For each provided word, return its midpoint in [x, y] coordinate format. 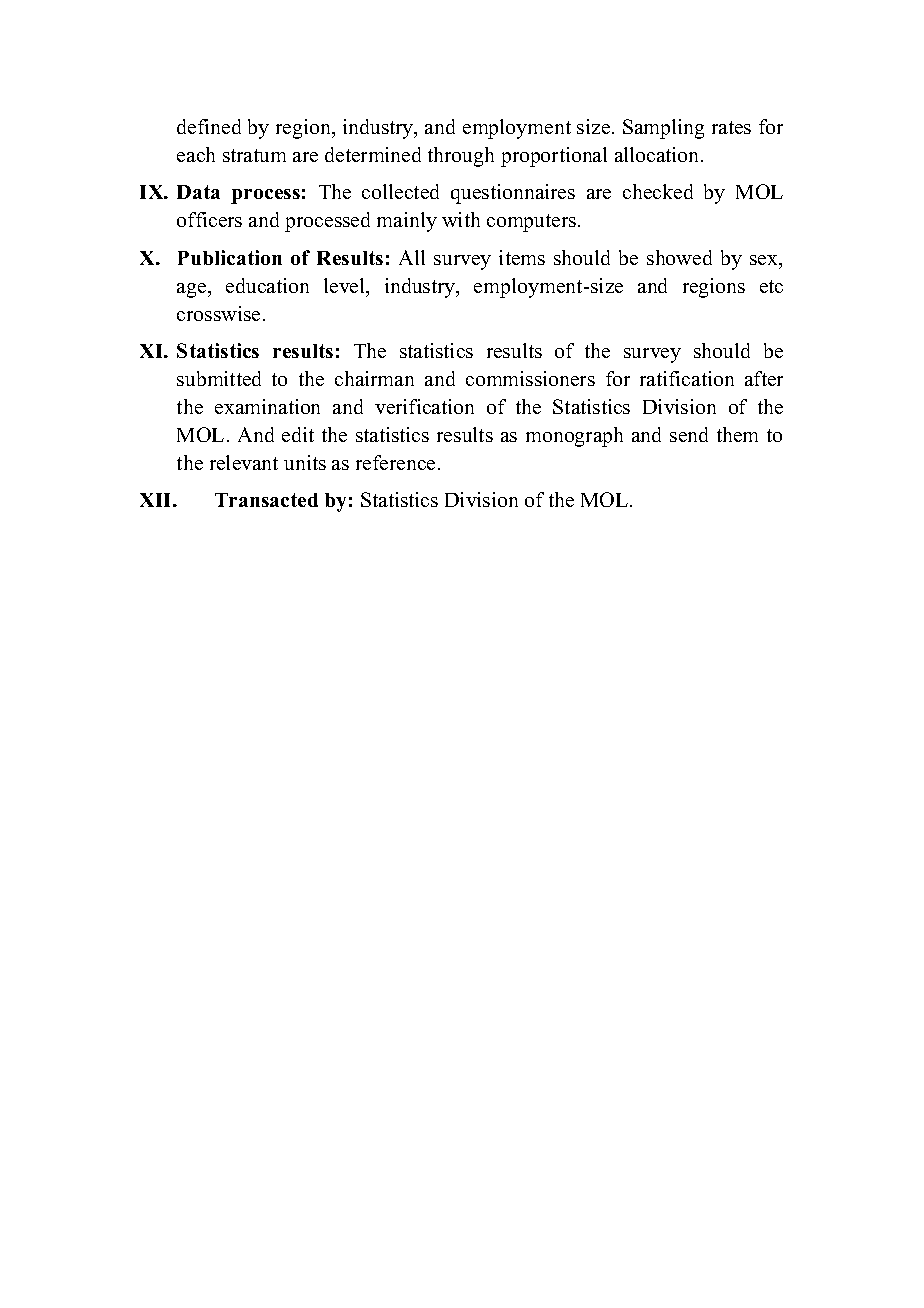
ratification [687, 378]
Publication [230, 257]
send [689, 434]
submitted [219, 378]
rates [731, 127]
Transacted [266, 500]
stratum [254, 155]
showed [679, 257]
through [461, 157]
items [522, 257]
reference [395, 462]
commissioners [530, 378]
